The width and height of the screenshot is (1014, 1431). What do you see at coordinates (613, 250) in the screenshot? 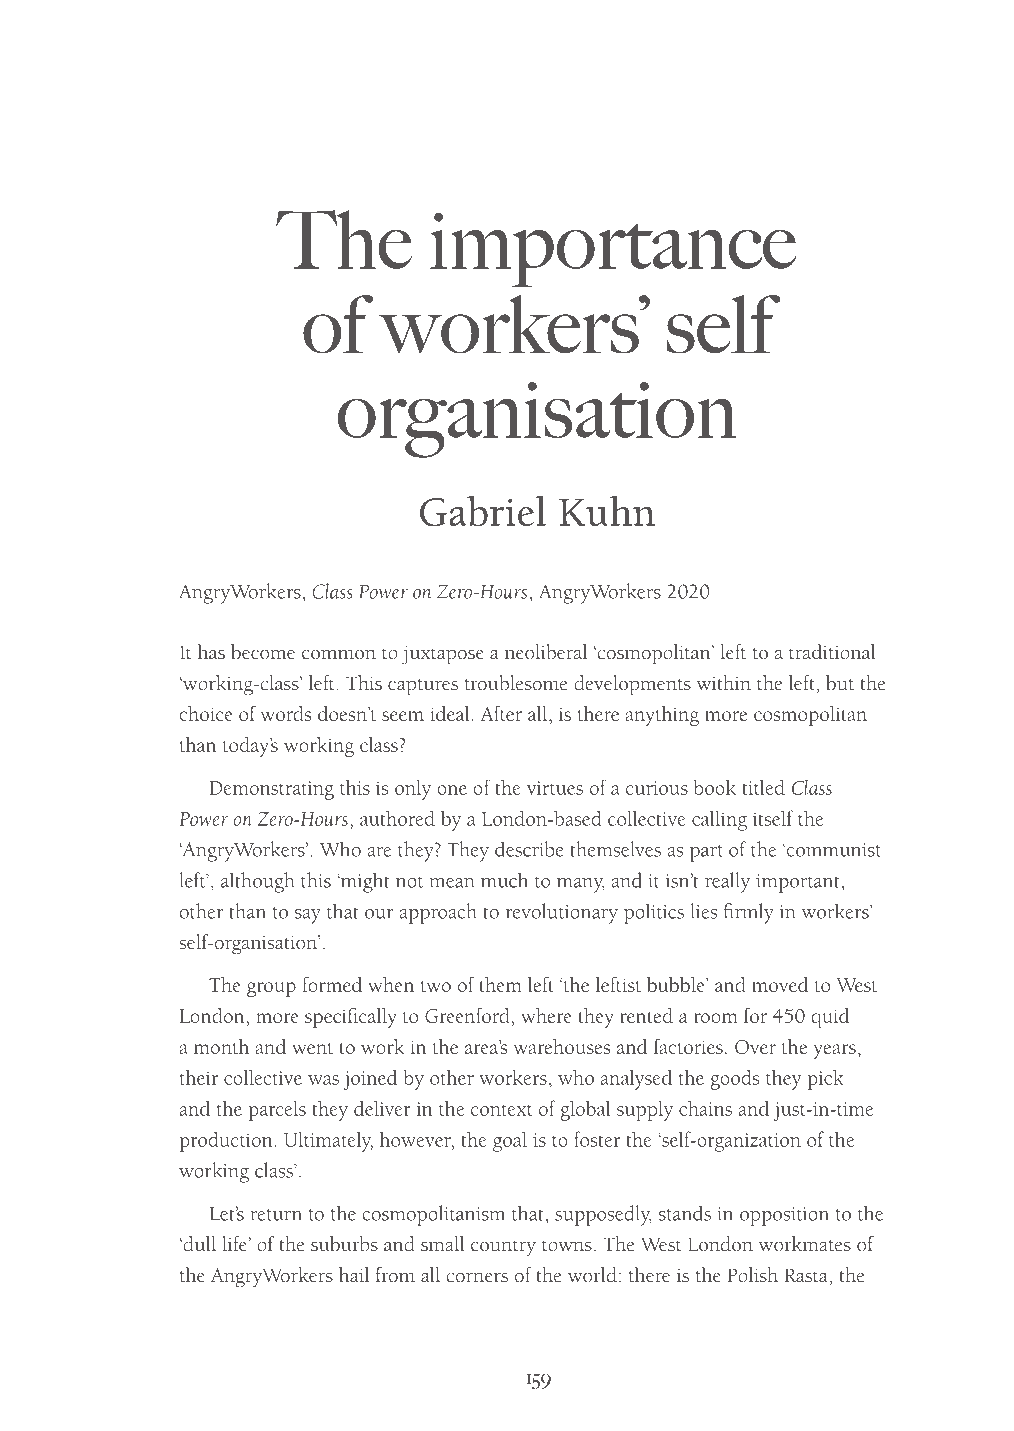
I see `importance` at bounding box center [613, 250].
